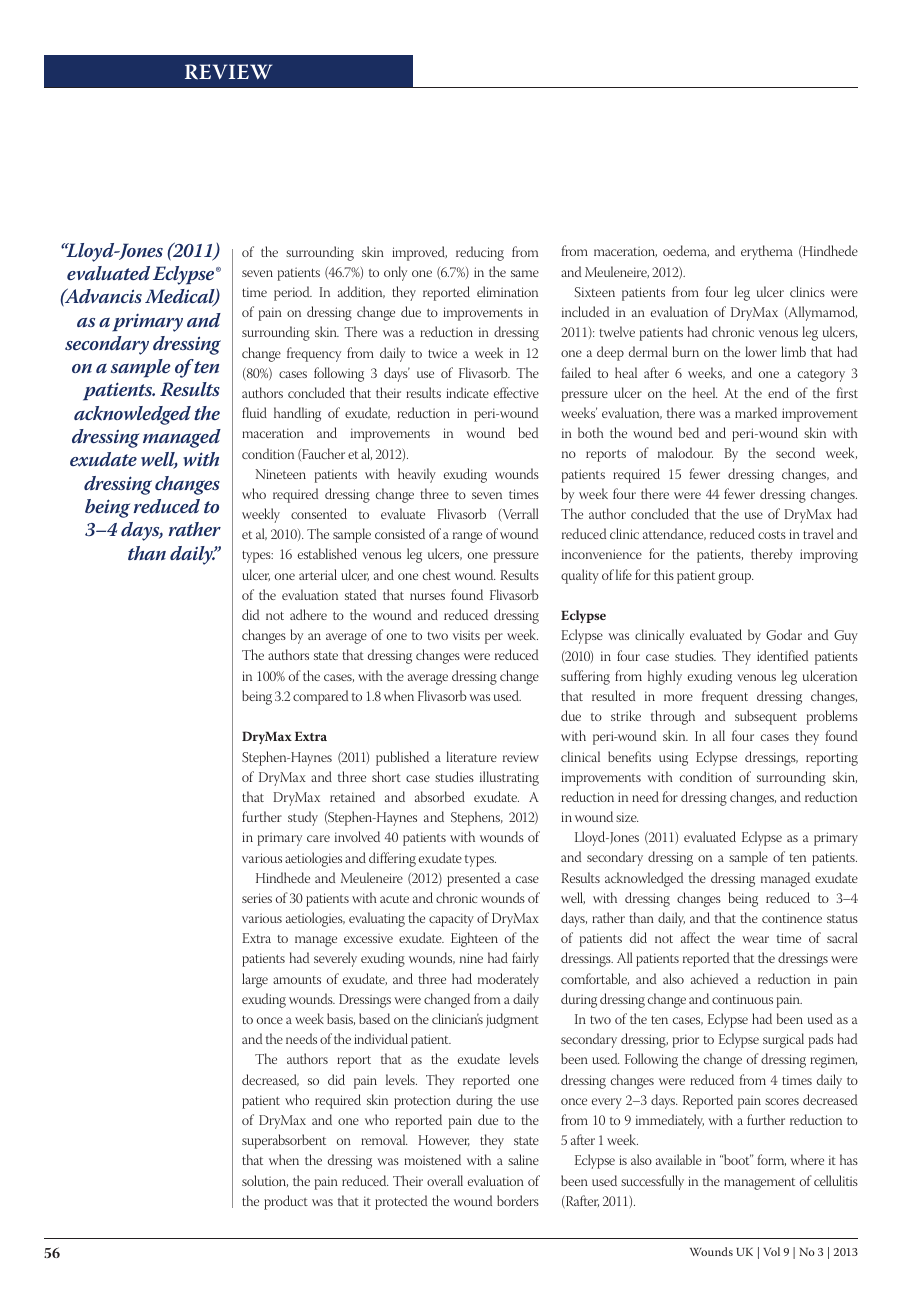  What do you see at coordinates (767, 252) in the page?
I see `erythema` at bounding box center [767, 252].
